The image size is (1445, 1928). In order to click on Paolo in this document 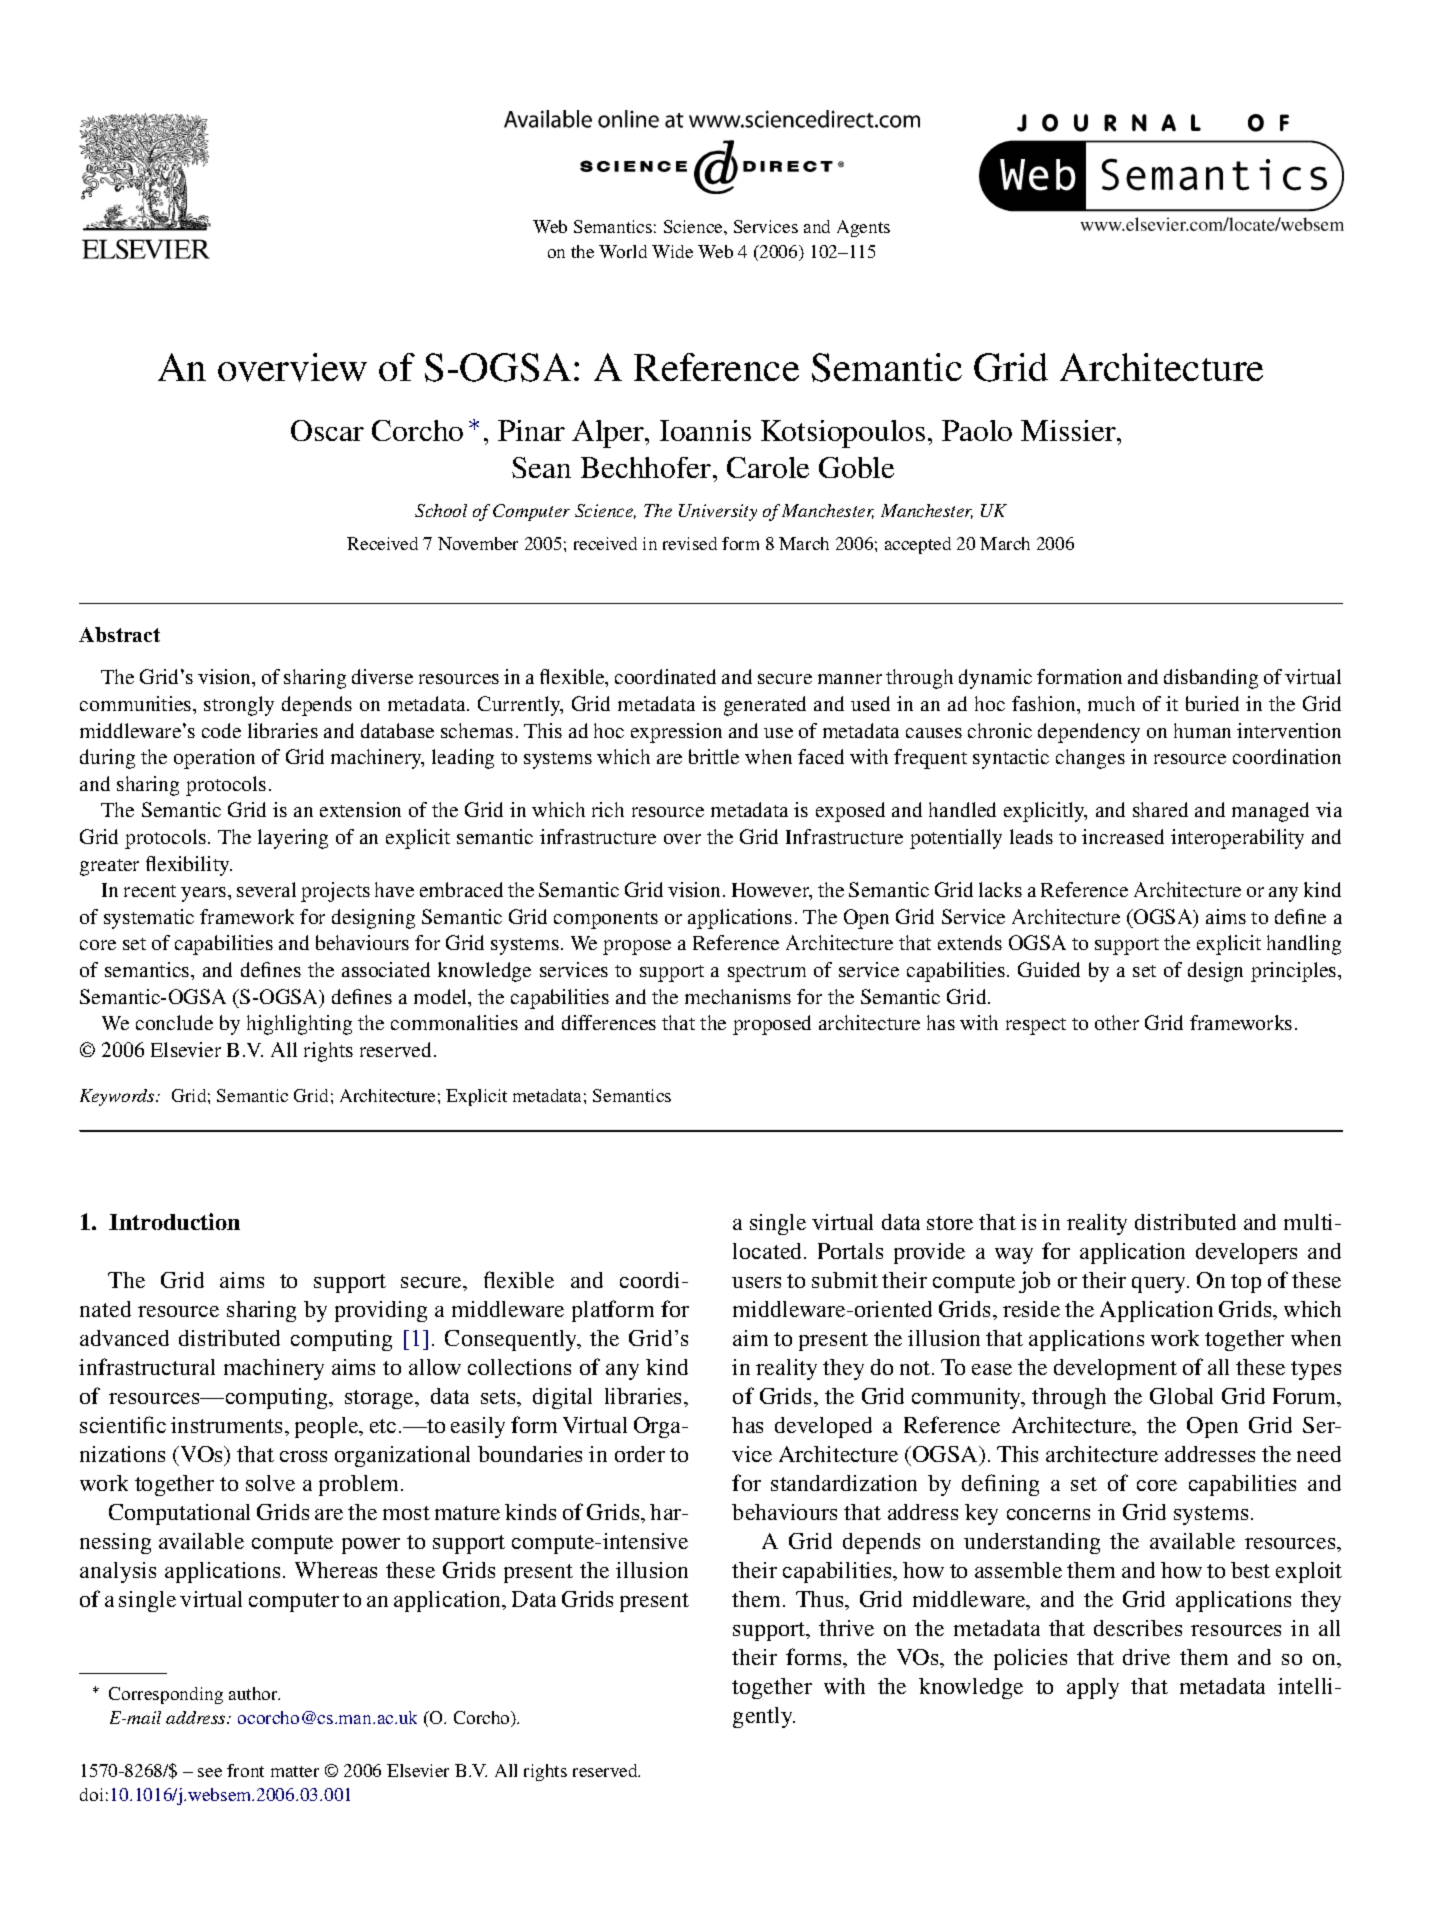, I will do `click(977, 430)`.
